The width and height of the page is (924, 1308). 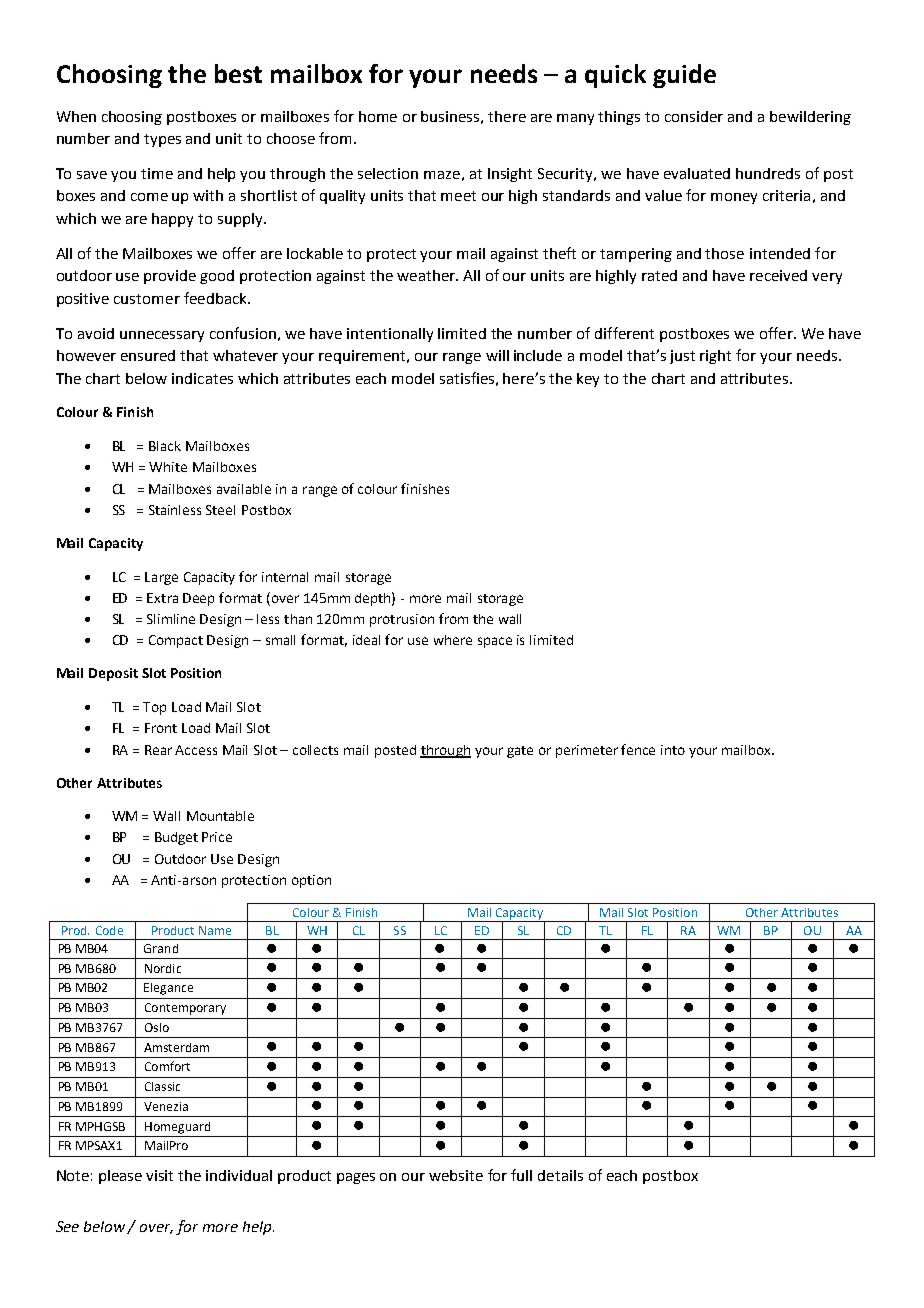 I want to click on Grand, so click(x=161, y=948).
